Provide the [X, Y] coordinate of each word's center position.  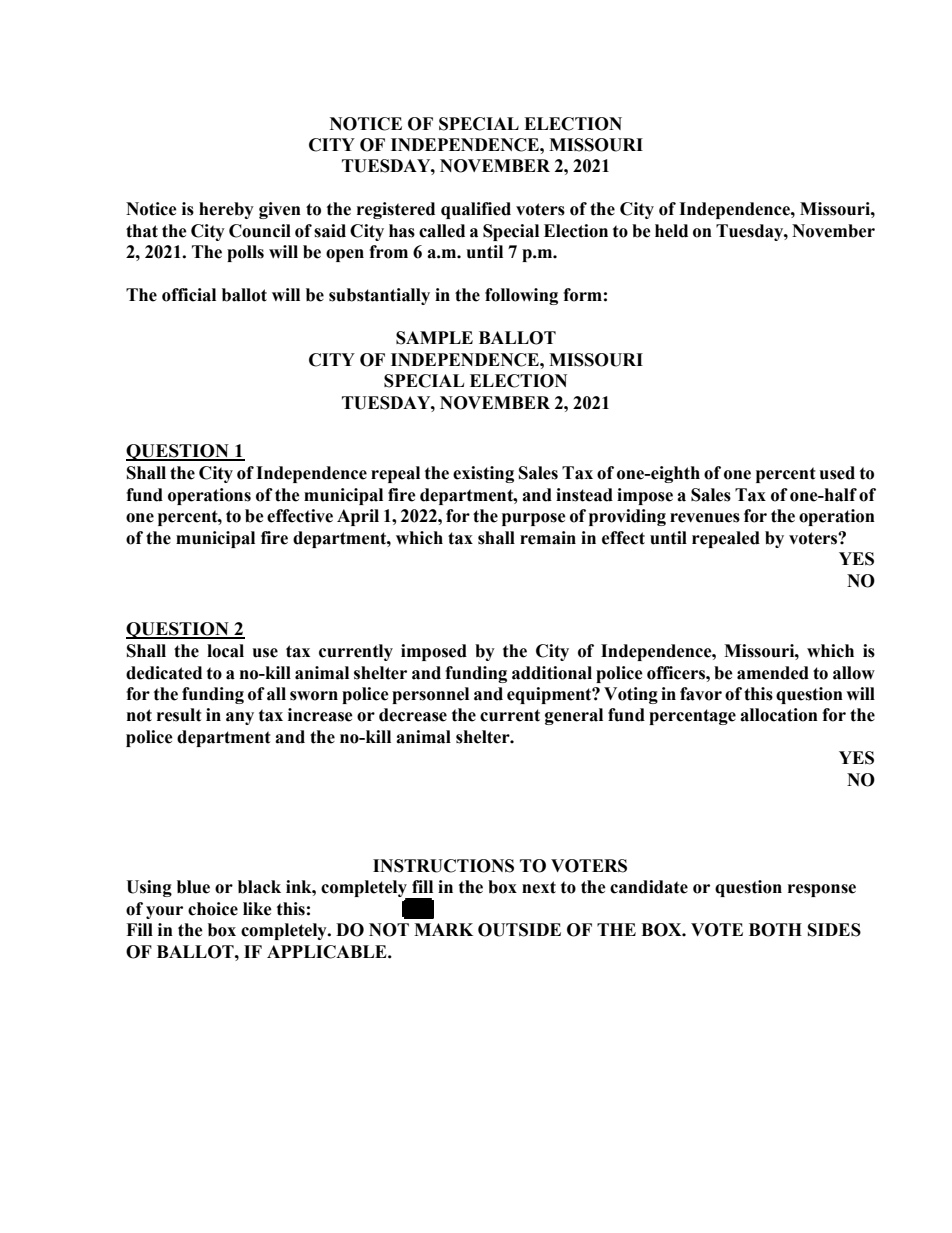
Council [260, 231]
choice [213, 909]
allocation [779, 715]
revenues [705, 518]
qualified [476, 210]
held [671, 231]
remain [548, 538]
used [837, 473]
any [240, 718]
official [189, 295]
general [574, 716]
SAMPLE [434, 338]
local [225, 651]
